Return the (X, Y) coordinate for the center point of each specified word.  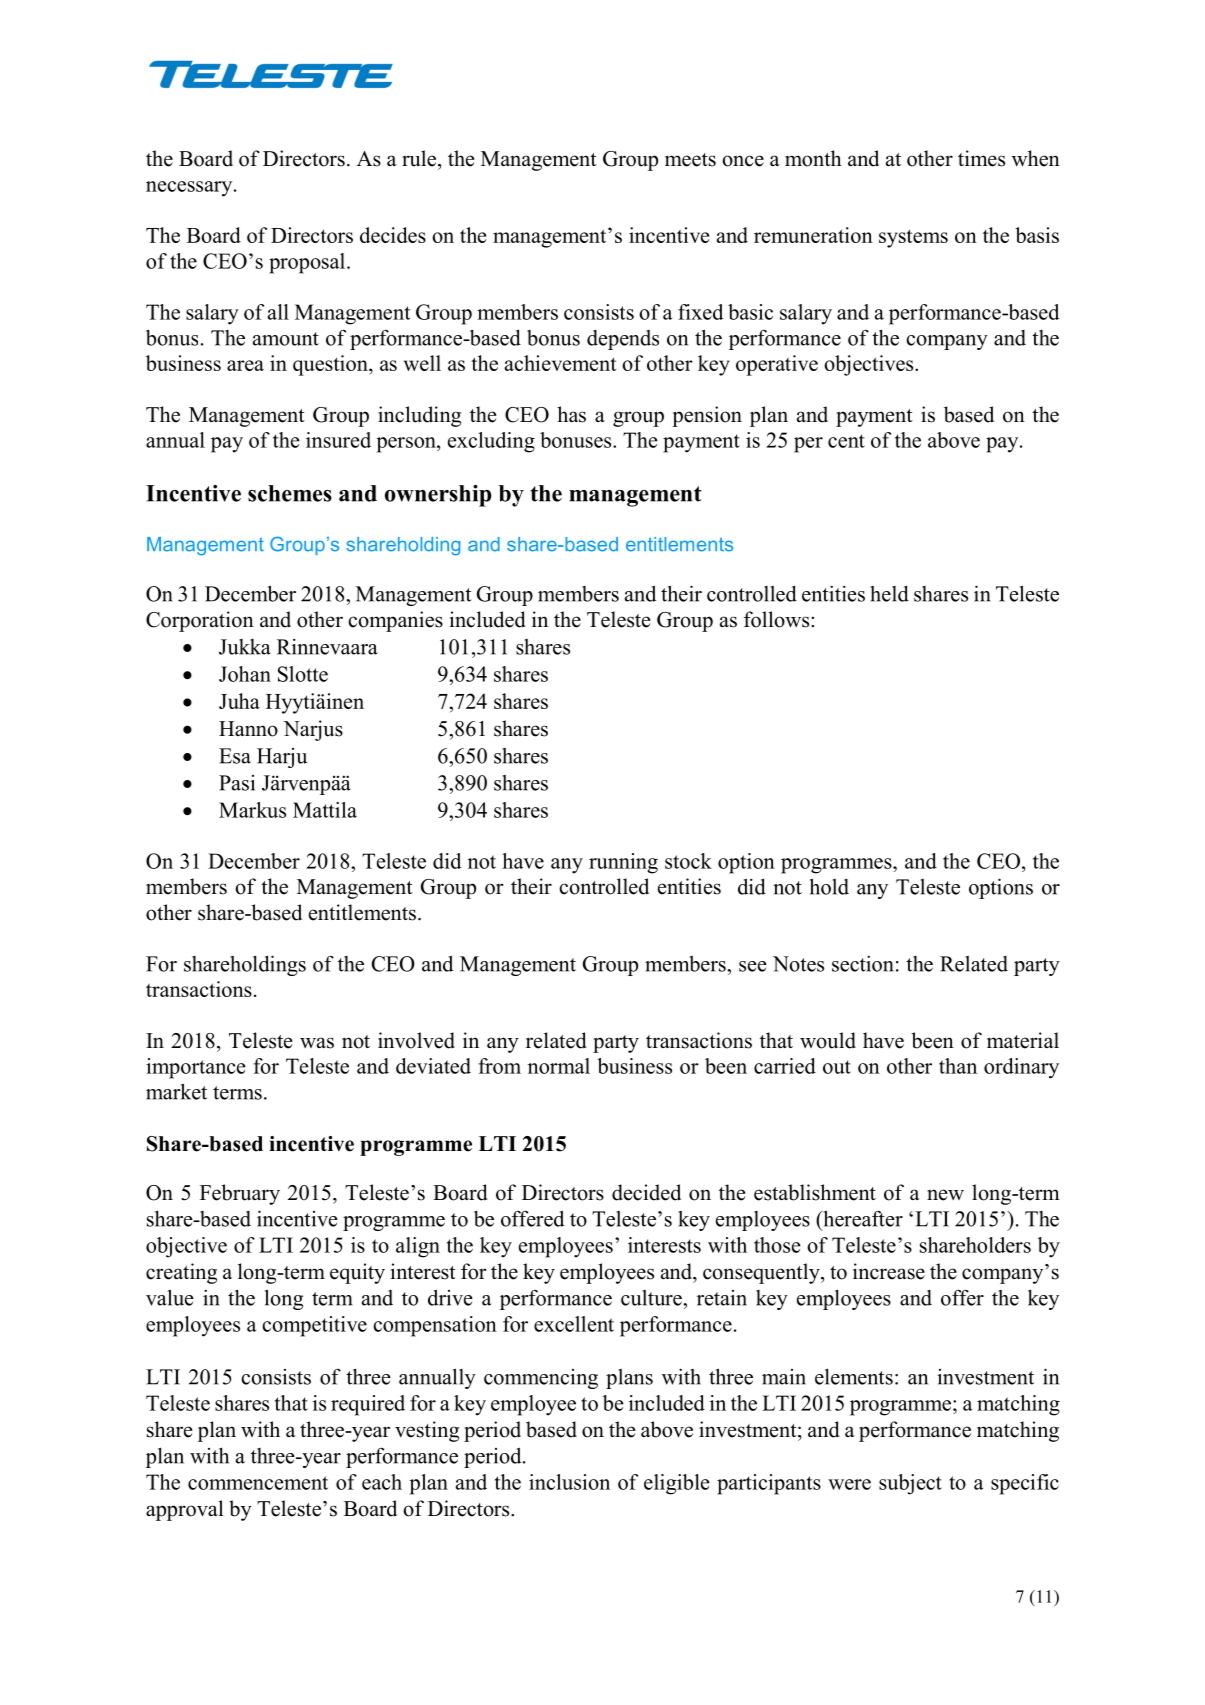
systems (913, 238)
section (863, 963)
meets (690, 160)
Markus (252, 810)
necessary (190, 189)
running (623, 863)
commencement (258, 1483)
